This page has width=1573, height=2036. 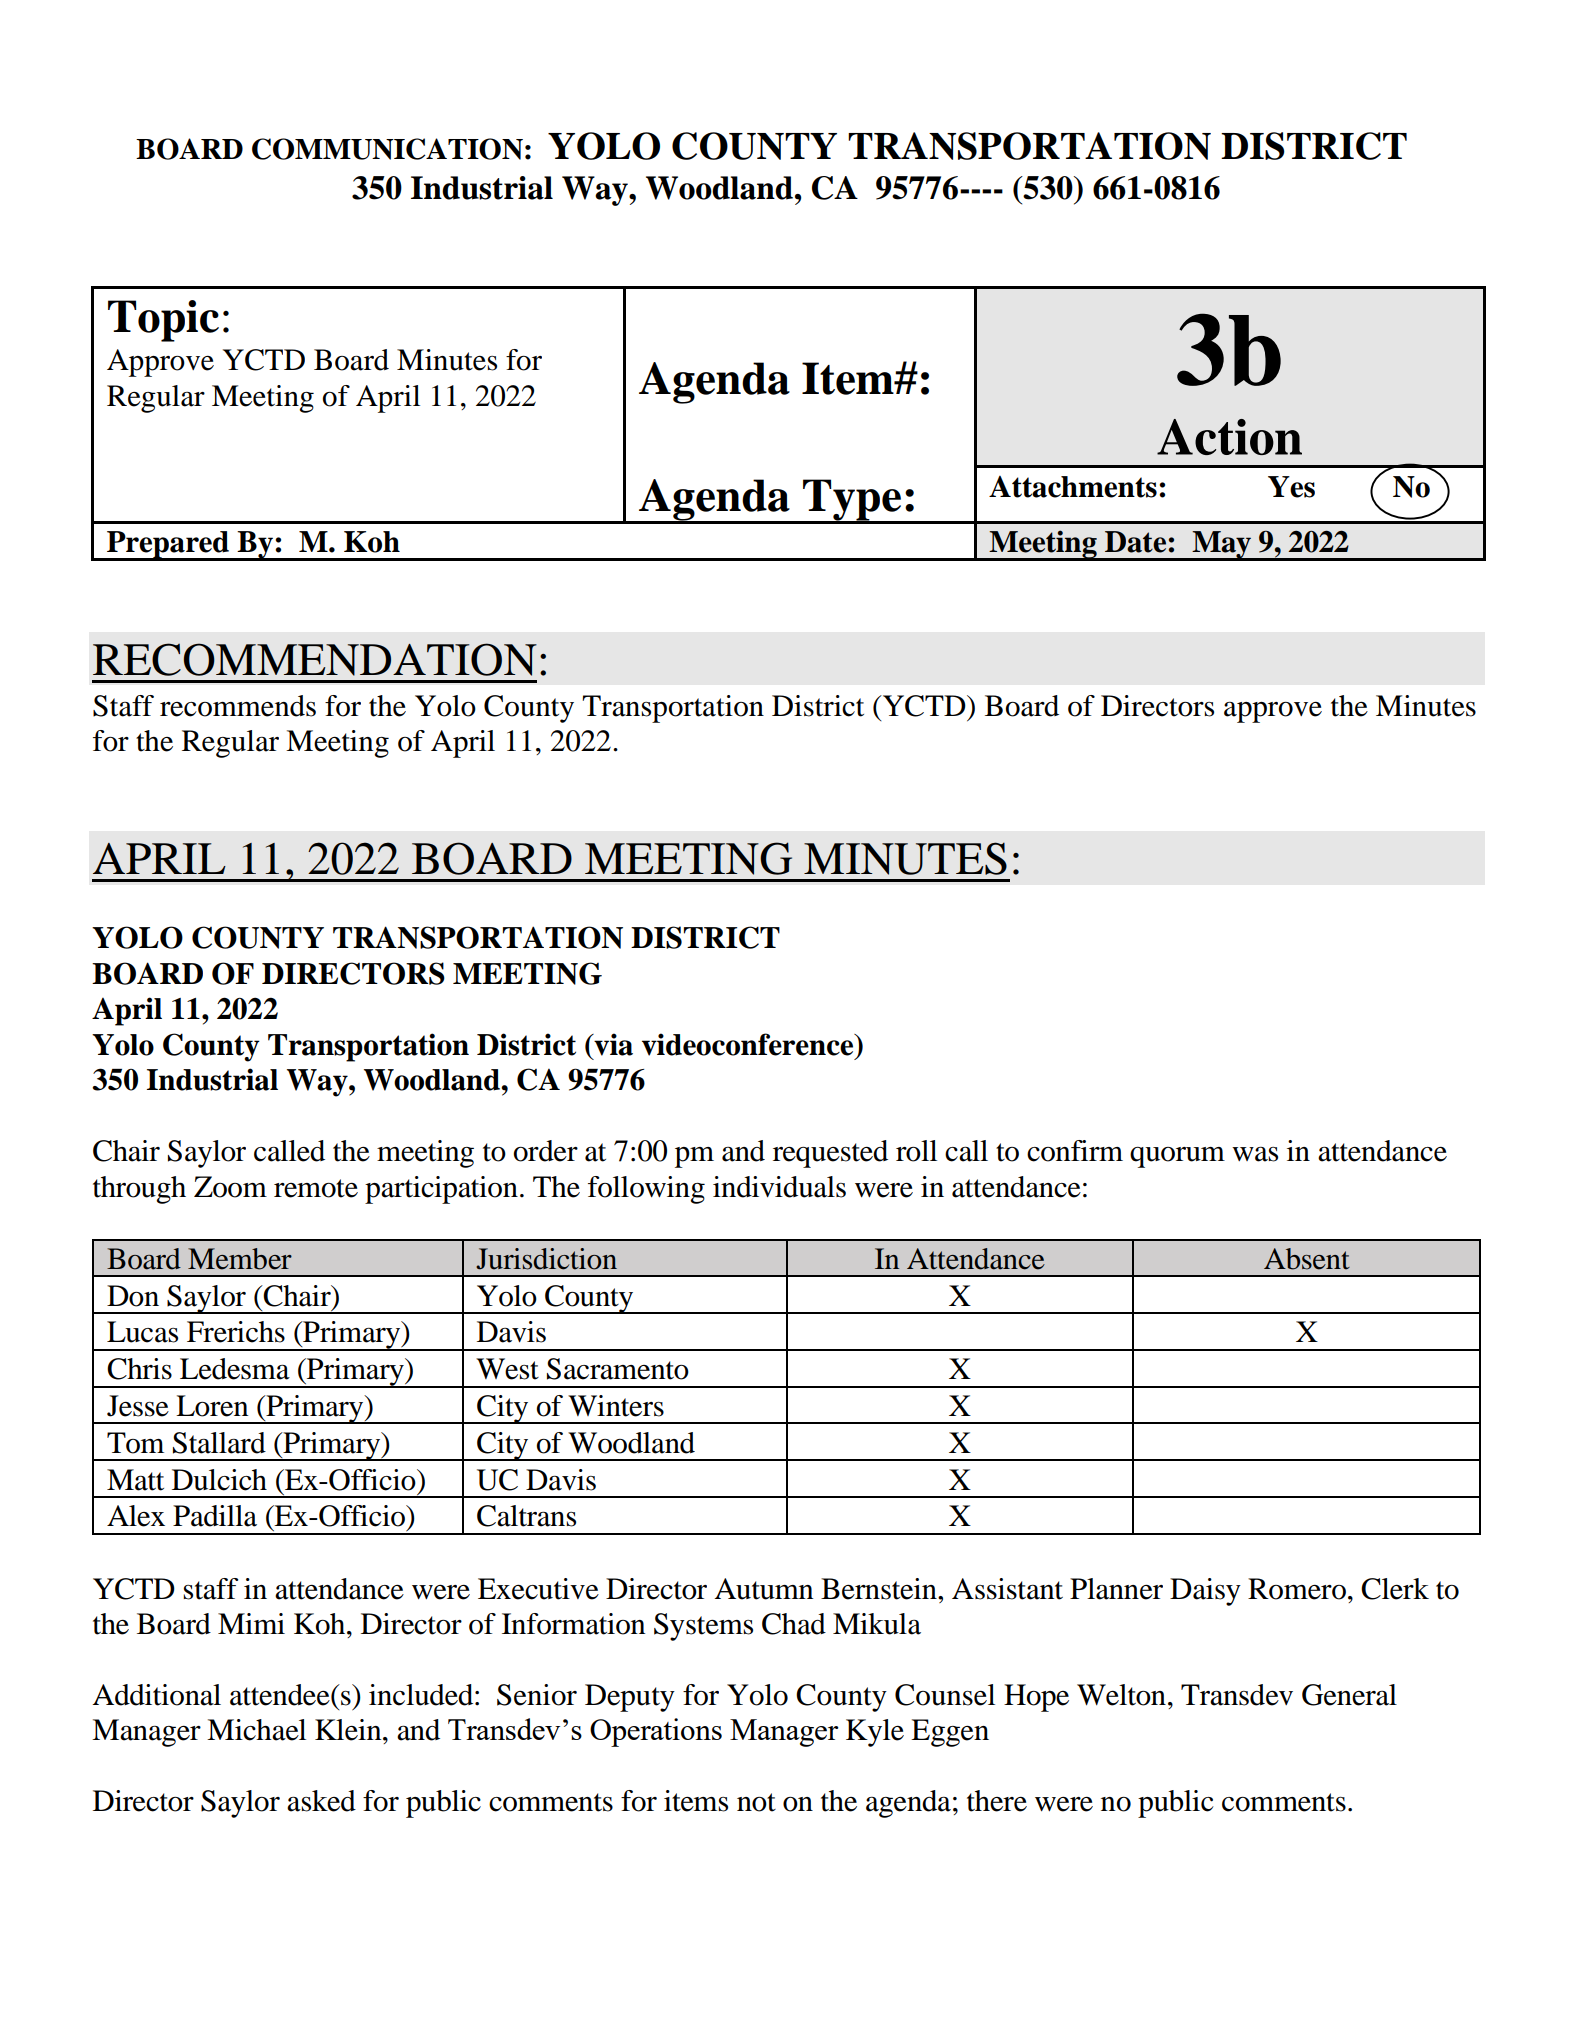 I want to click on via, so click(x=612, y=1044).
